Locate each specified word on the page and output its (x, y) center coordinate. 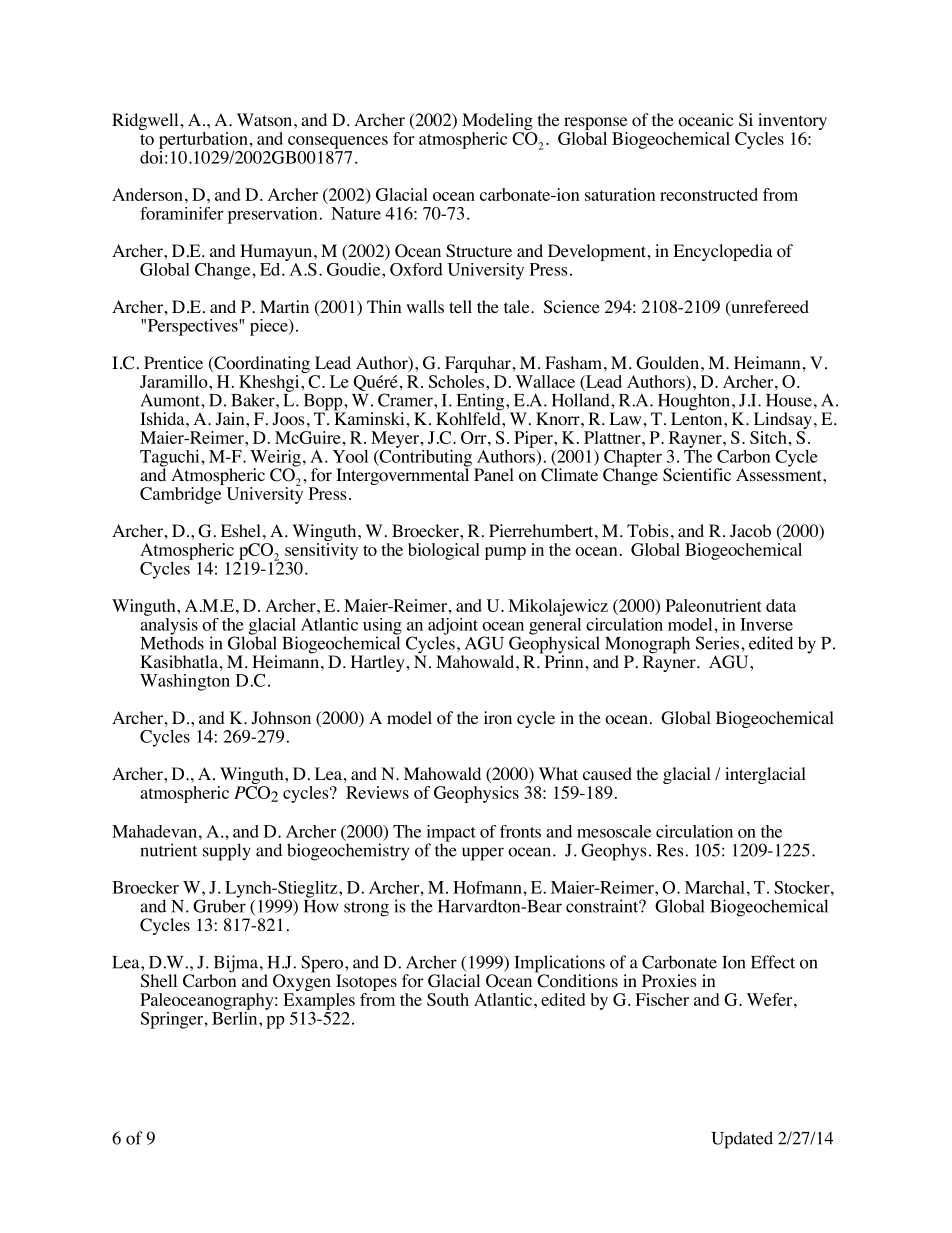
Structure (479, 251)
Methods (172, 642)
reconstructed (709, 194)
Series (719, 643)
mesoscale (614, 831)
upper (483, 854)
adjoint (453, 627)
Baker (254, 400)
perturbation (203, 140)
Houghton (694, 403)
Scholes (456, 380)
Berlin (236, 1017)
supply (227, 852)
